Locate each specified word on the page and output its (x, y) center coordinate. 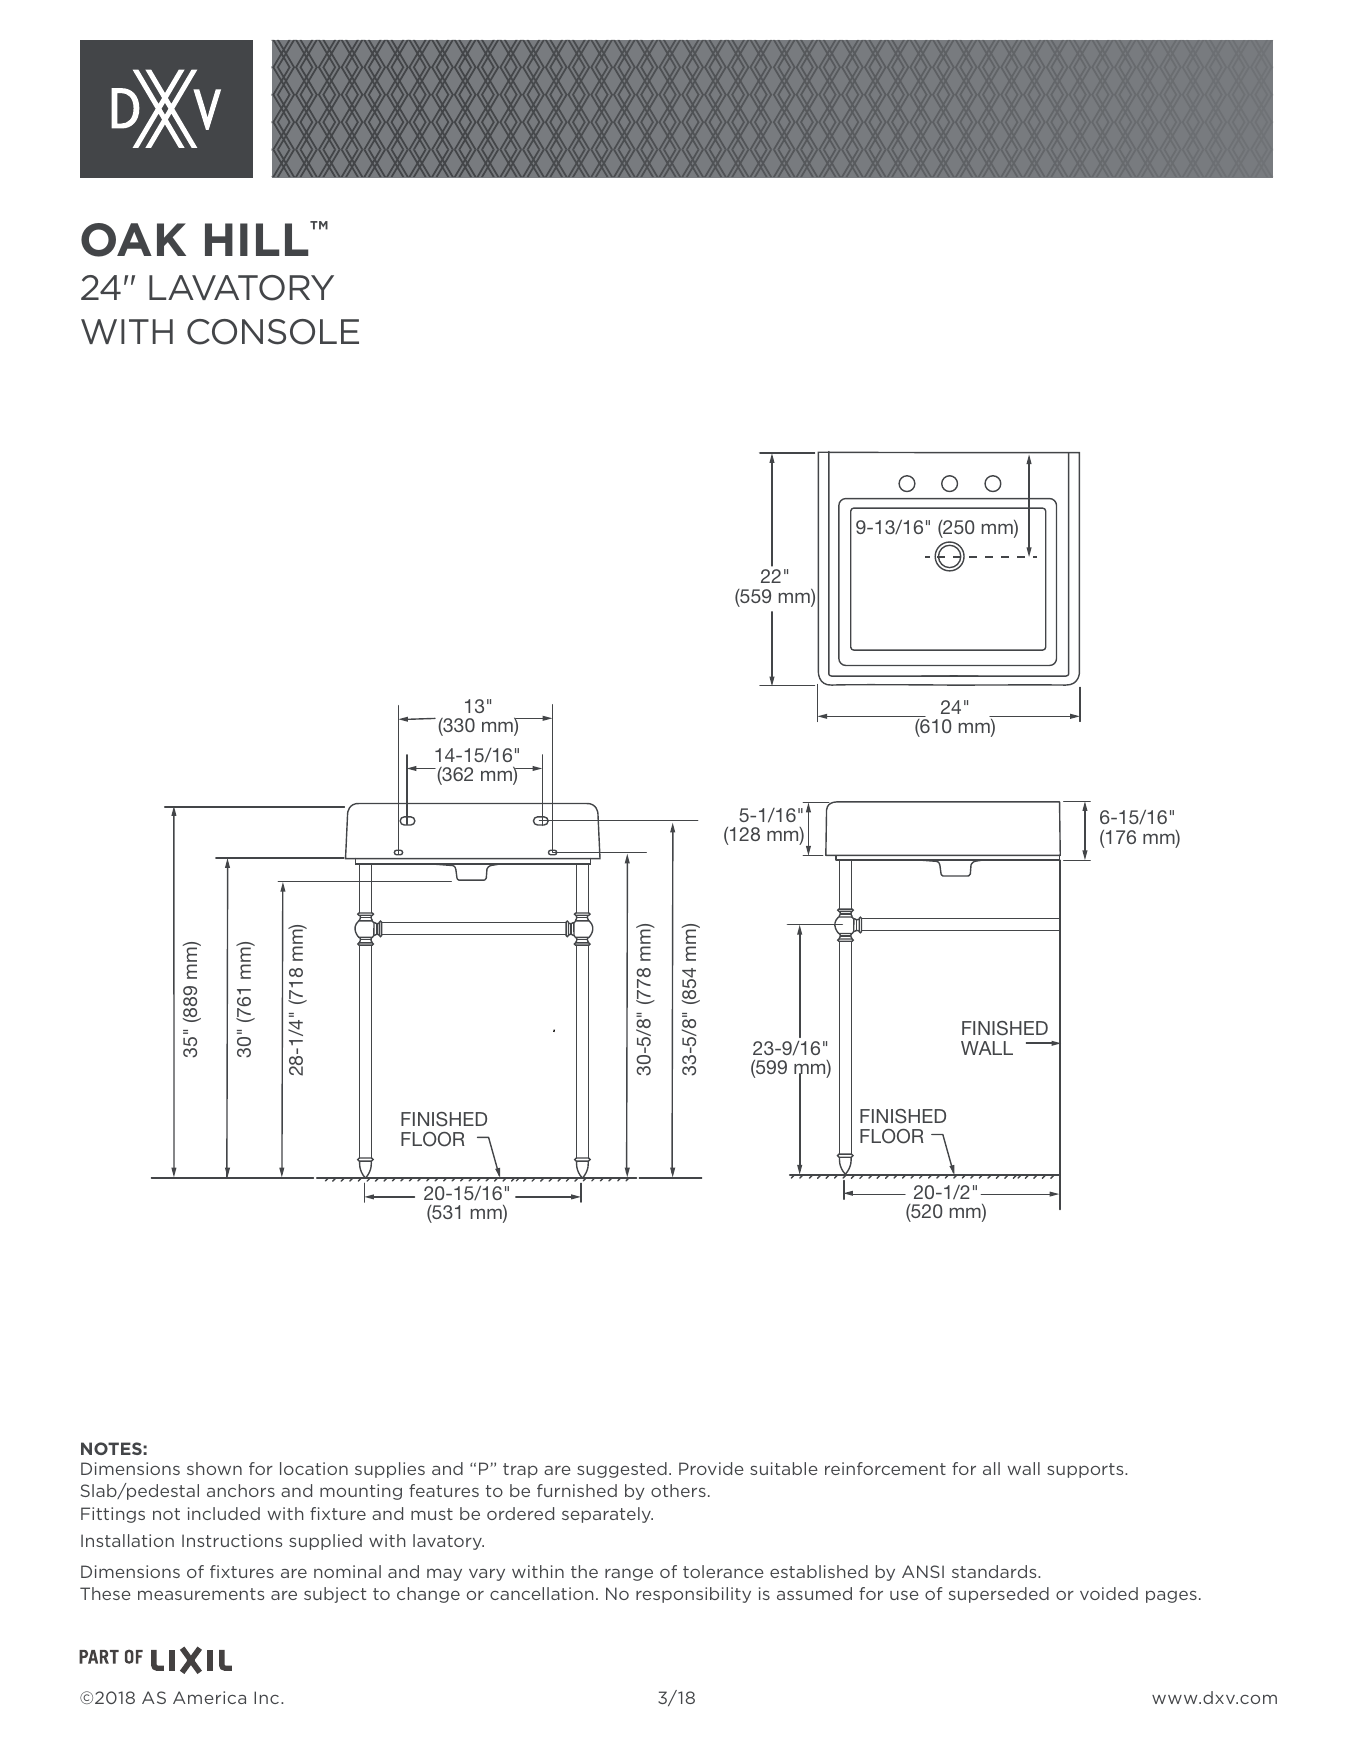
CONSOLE (273, 332)
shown (214, 1468)
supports (1086, 1470)
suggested (622, 1470)
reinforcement (885, 1468)
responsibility (693, 1595)
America (209, 1697)
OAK (133, 240)
